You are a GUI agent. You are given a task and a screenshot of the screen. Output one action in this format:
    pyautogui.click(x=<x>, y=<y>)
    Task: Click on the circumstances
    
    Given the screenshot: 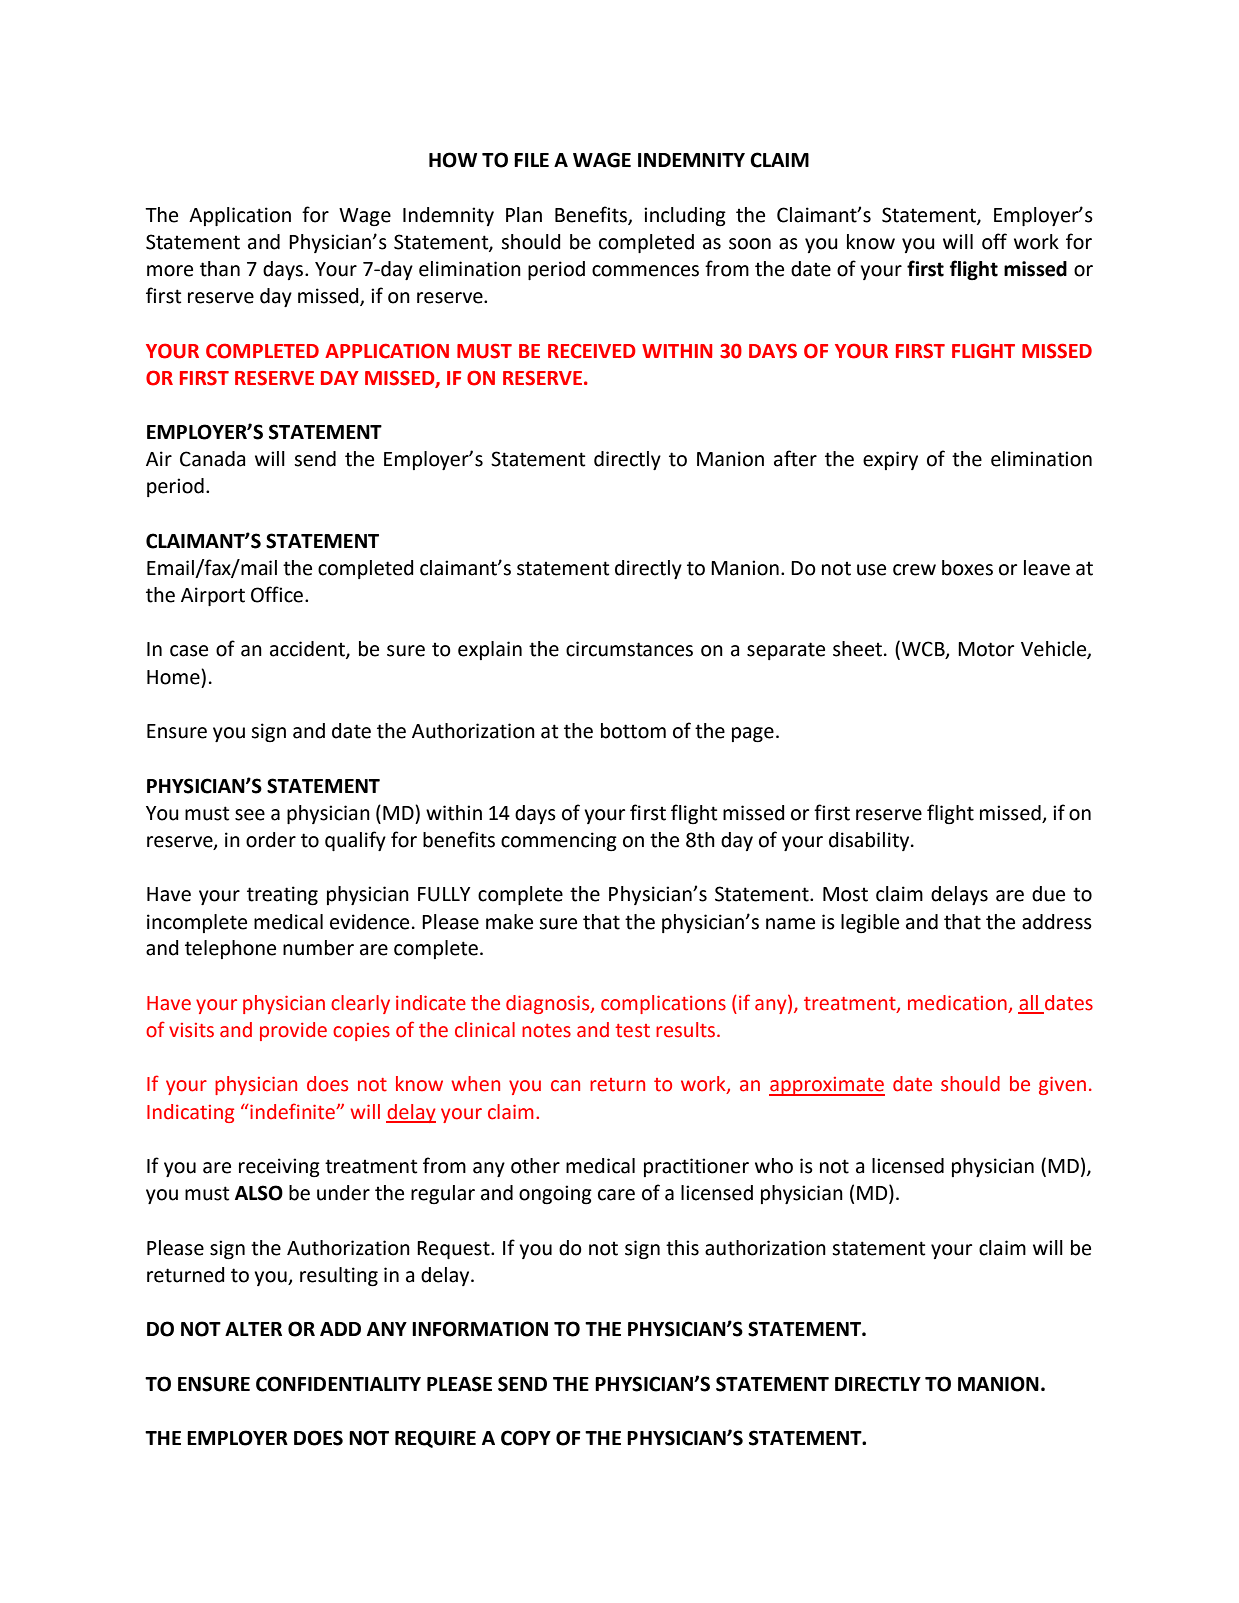 What is the action you would take?
    pyautogui.click(x=629, y=649)
